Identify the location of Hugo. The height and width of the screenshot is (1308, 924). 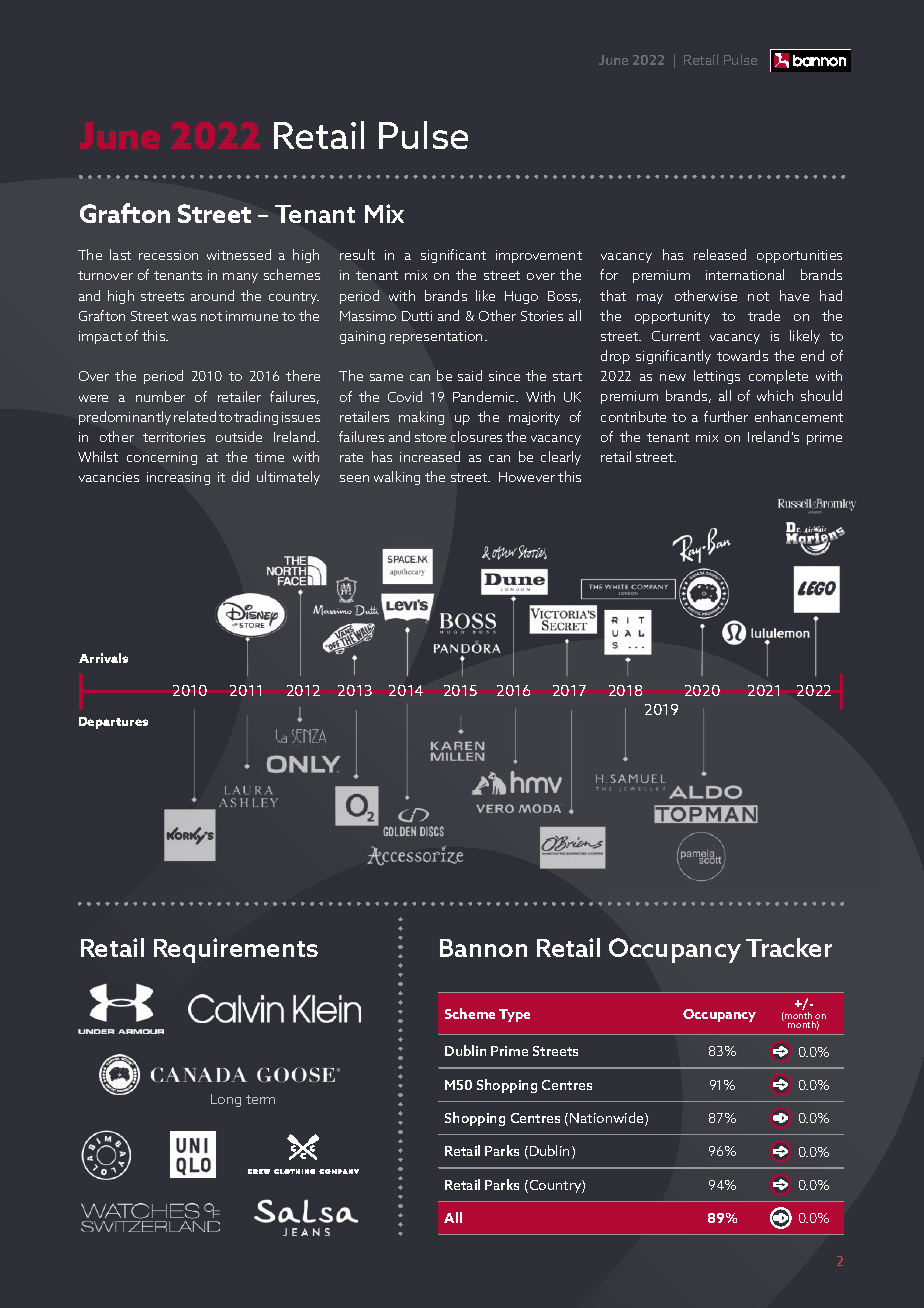
(521, 297).
